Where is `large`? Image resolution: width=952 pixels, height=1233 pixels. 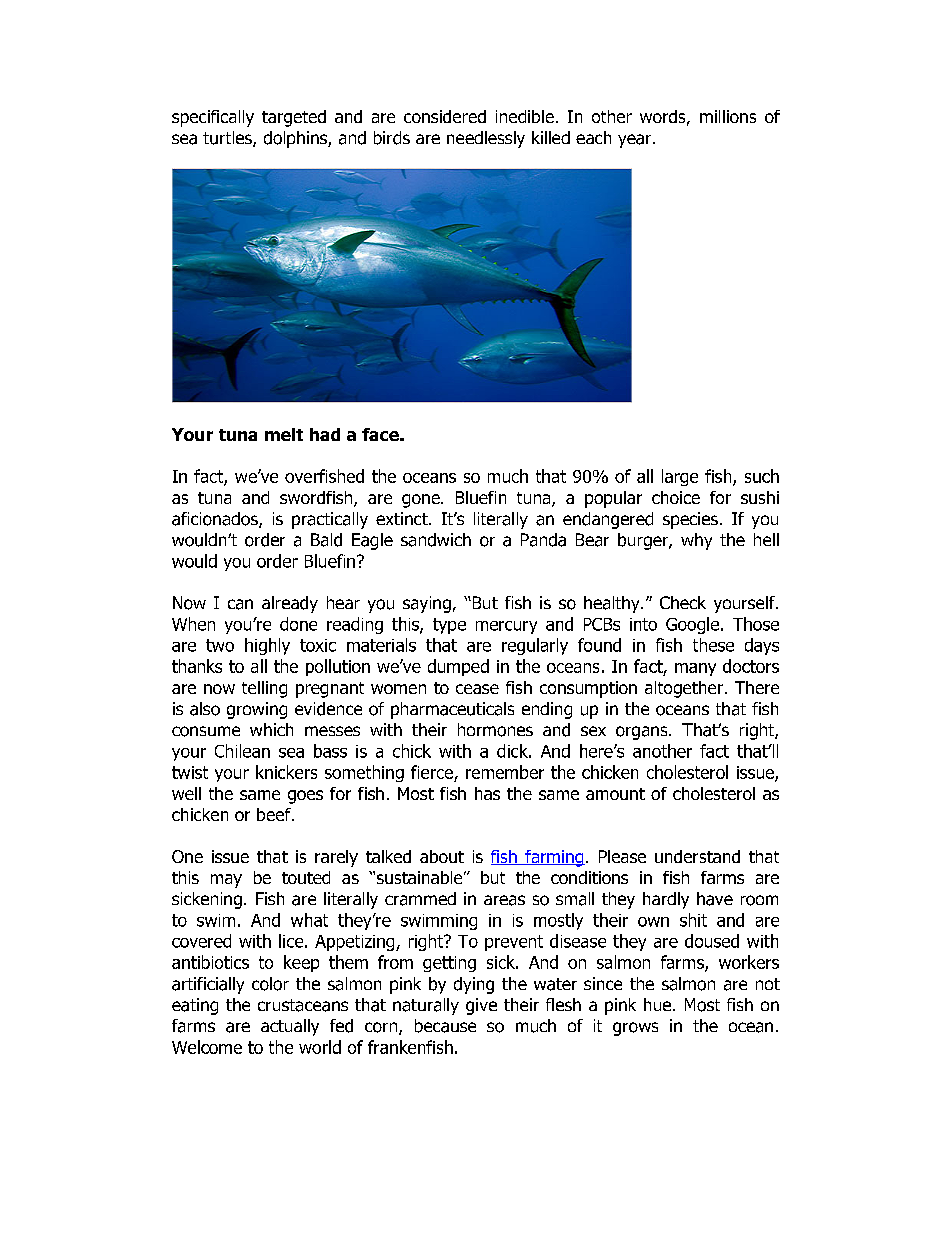
large is located at coordinates (680, 477).
